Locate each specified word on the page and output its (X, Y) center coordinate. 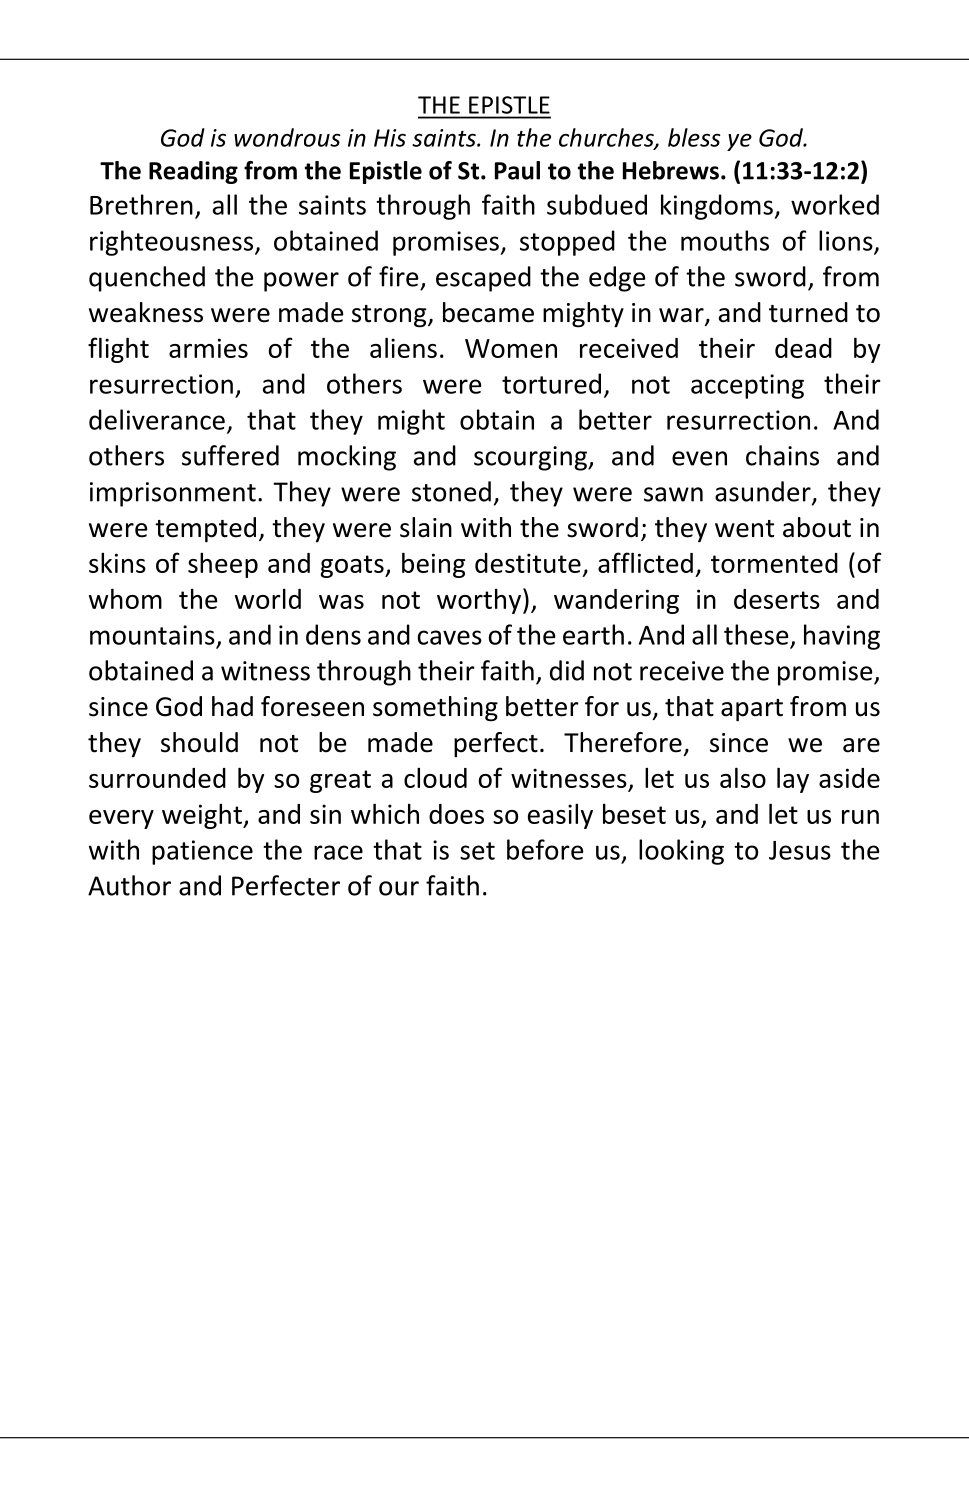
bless (694, 137)
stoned (451, 491)
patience (202, 852)
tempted (205, 530)
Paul (517, 170)
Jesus (800, 850)
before (545, 849)
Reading (193, 172)
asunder (764, 492)
